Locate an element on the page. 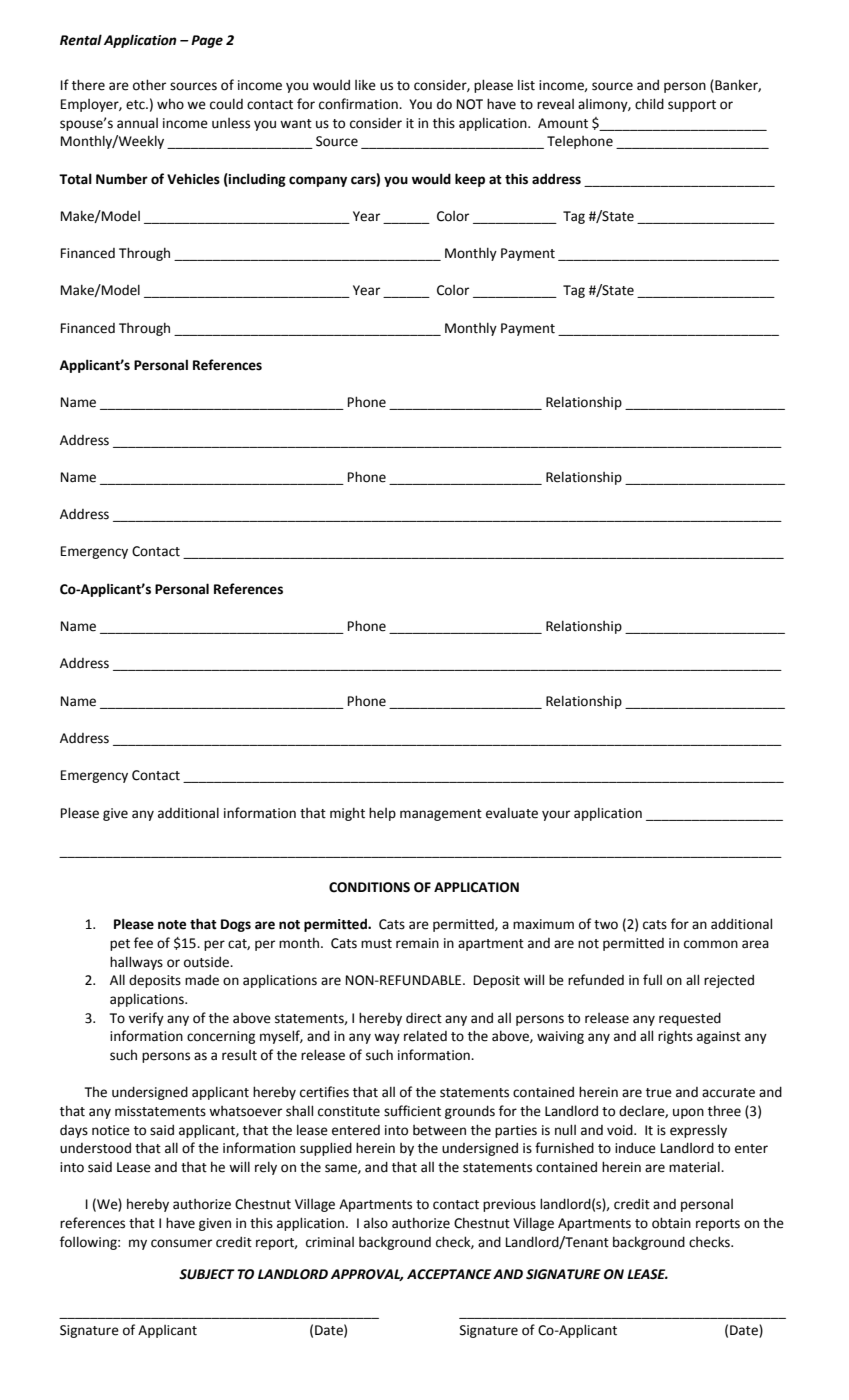 The height and width of the document is (1400, 849). remain is located at coordinates (417, 943).
